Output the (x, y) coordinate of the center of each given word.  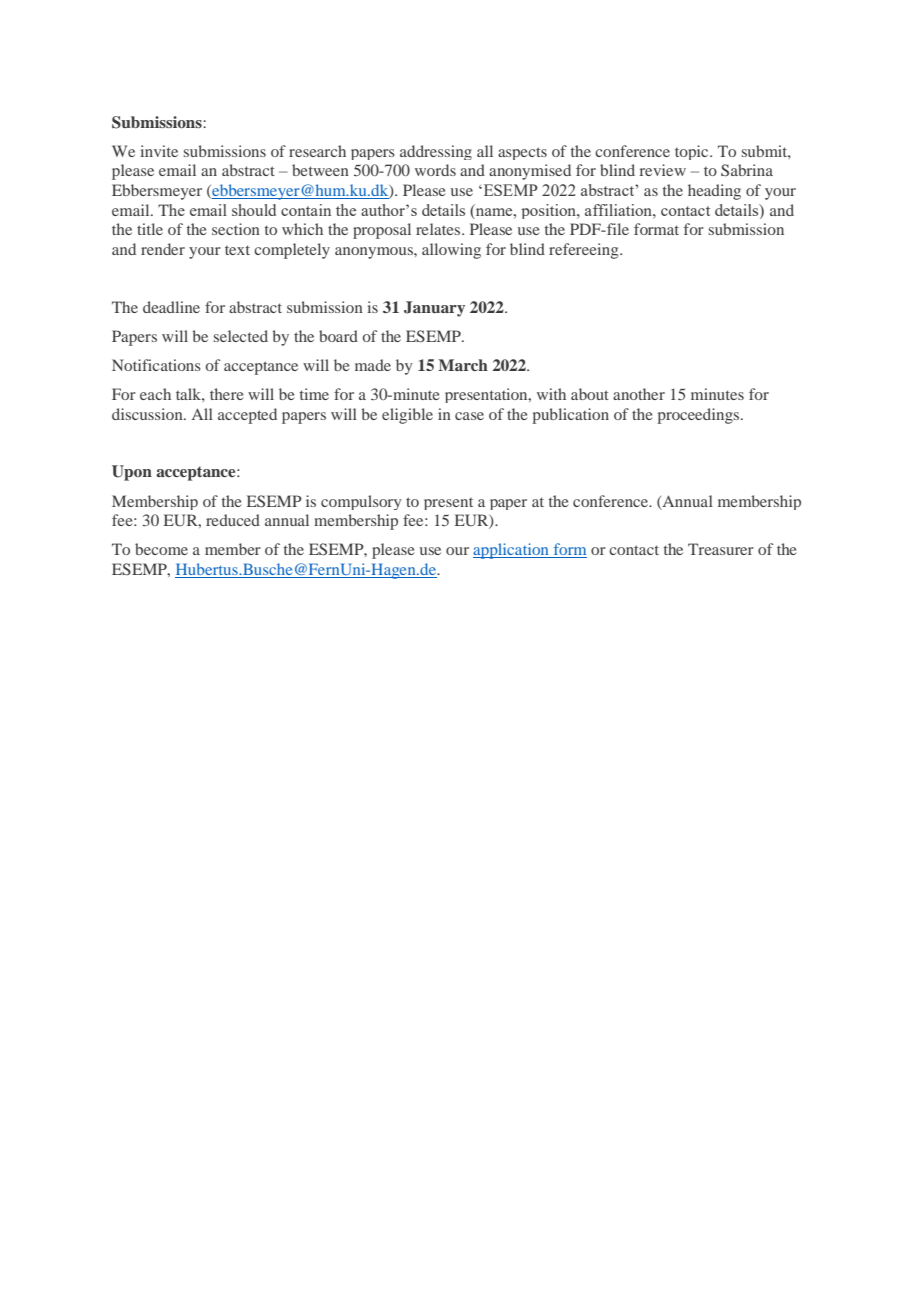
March (463, 365)
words (435, 170)
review (663, 170)
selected (241, 336)
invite (159, 151)
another (639, 394)
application (512, 551)
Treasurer (721, 549)
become (161, 549)
